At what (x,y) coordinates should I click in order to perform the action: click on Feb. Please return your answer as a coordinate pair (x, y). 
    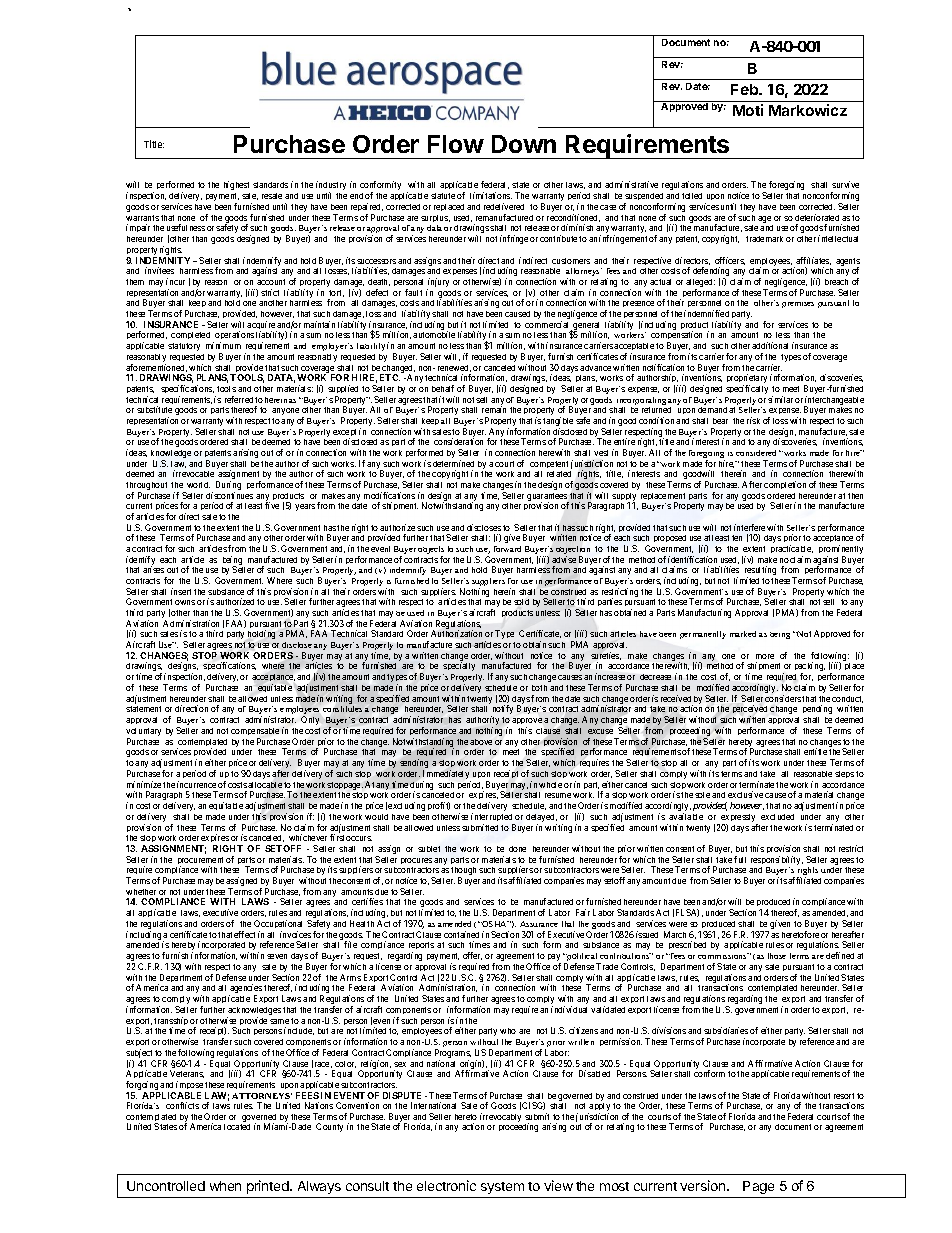
    Looking at the image, I should click on (746, 89).
